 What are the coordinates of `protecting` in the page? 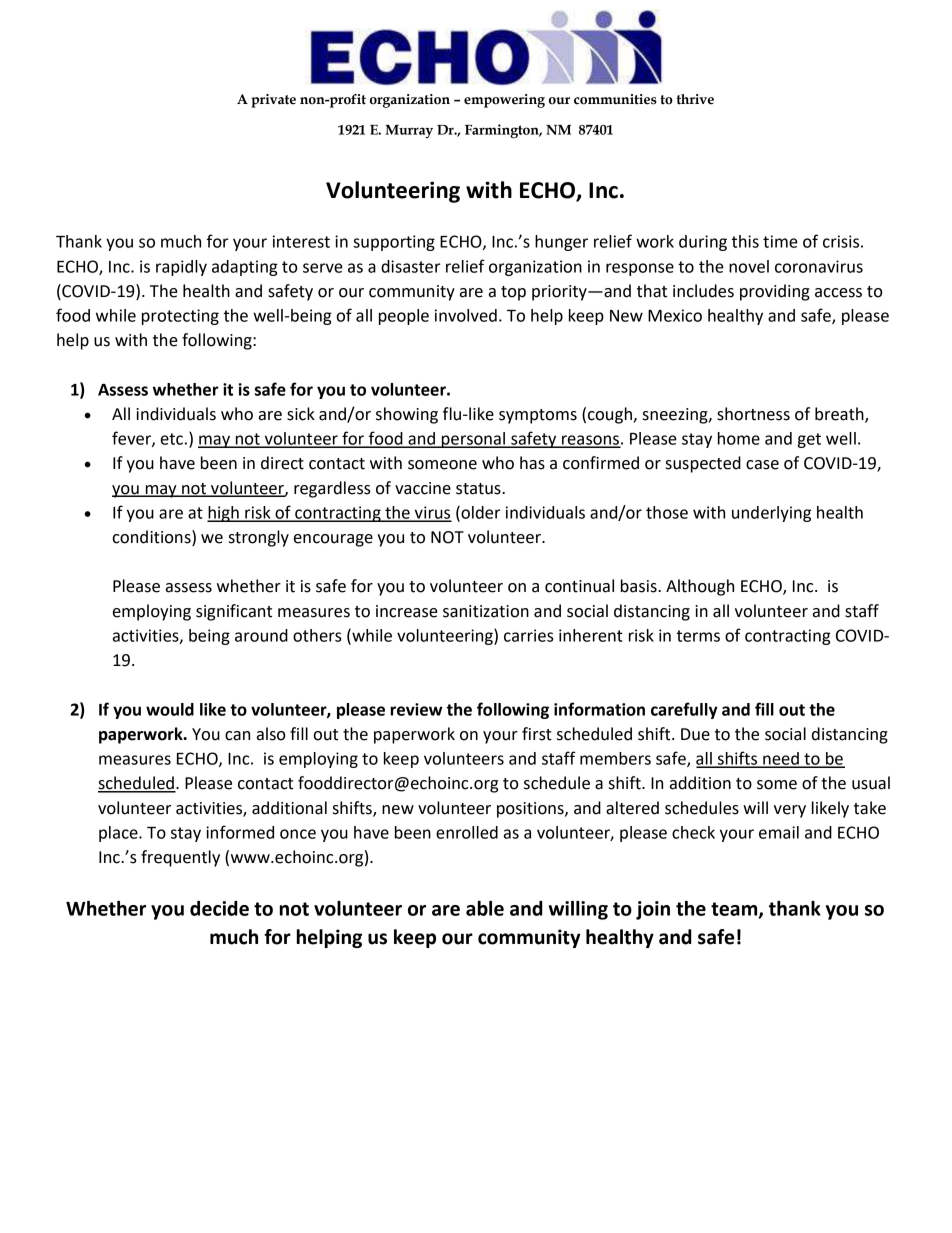 It's located at (180, 317).
